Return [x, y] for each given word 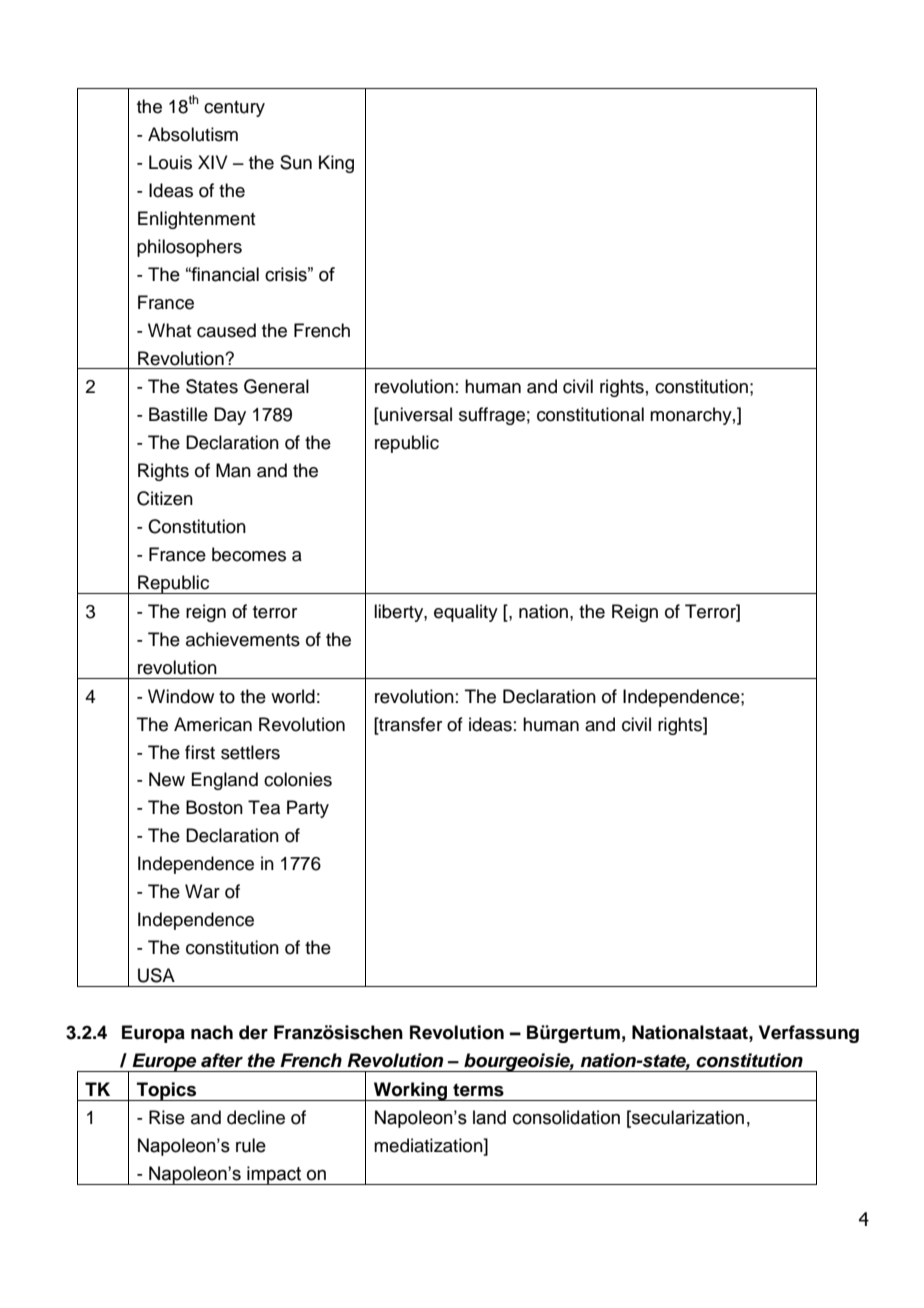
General [276, 386]
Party [308, 809]
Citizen [165, 498]
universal [415, 415]
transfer [409, 724]
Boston [214, 807]
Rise [167, 1117]
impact [274, 1175]
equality [466, 613]
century [234, 109]
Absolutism [193, 134]
